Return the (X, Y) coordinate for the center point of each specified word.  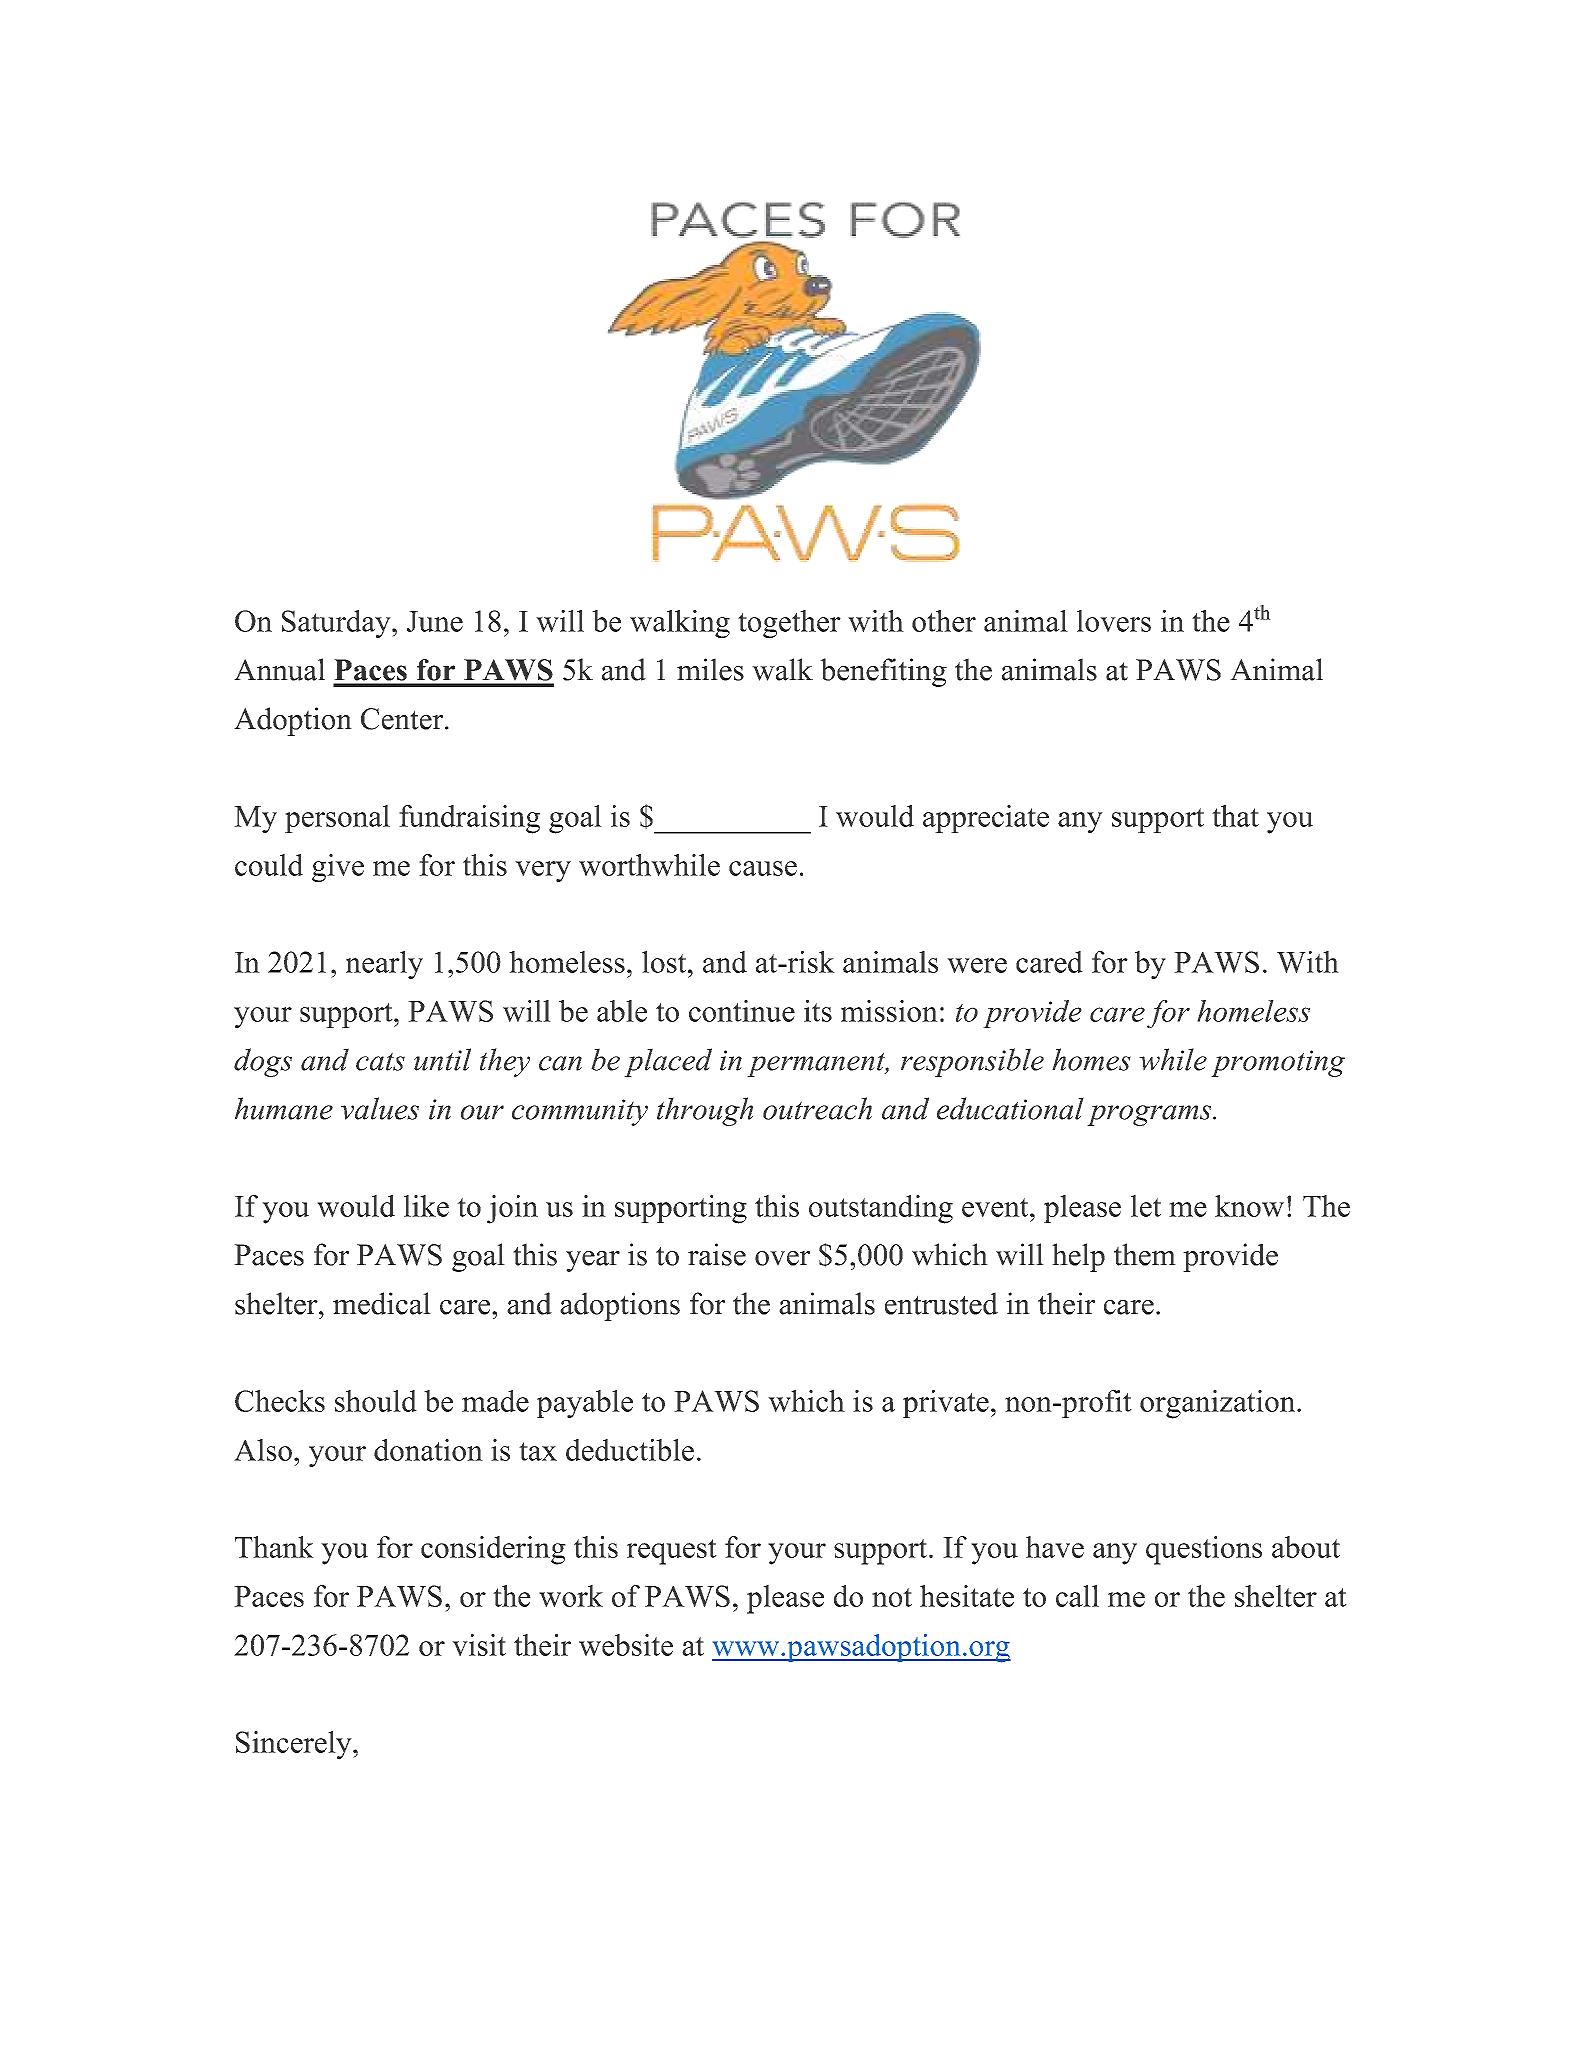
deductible (630, 1450)
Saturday (337, 624)
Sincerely (295, 1745)
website (626, 1645)
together (789, 624)
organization (1219, 1404)
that (1235, 816)
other (944, 621)
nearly (384, 965)
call (1077, 1596)
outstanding (881, 1209)
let (1146, 1206)
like (426, 1206)
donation (428, 1450)
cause (763, 868)
